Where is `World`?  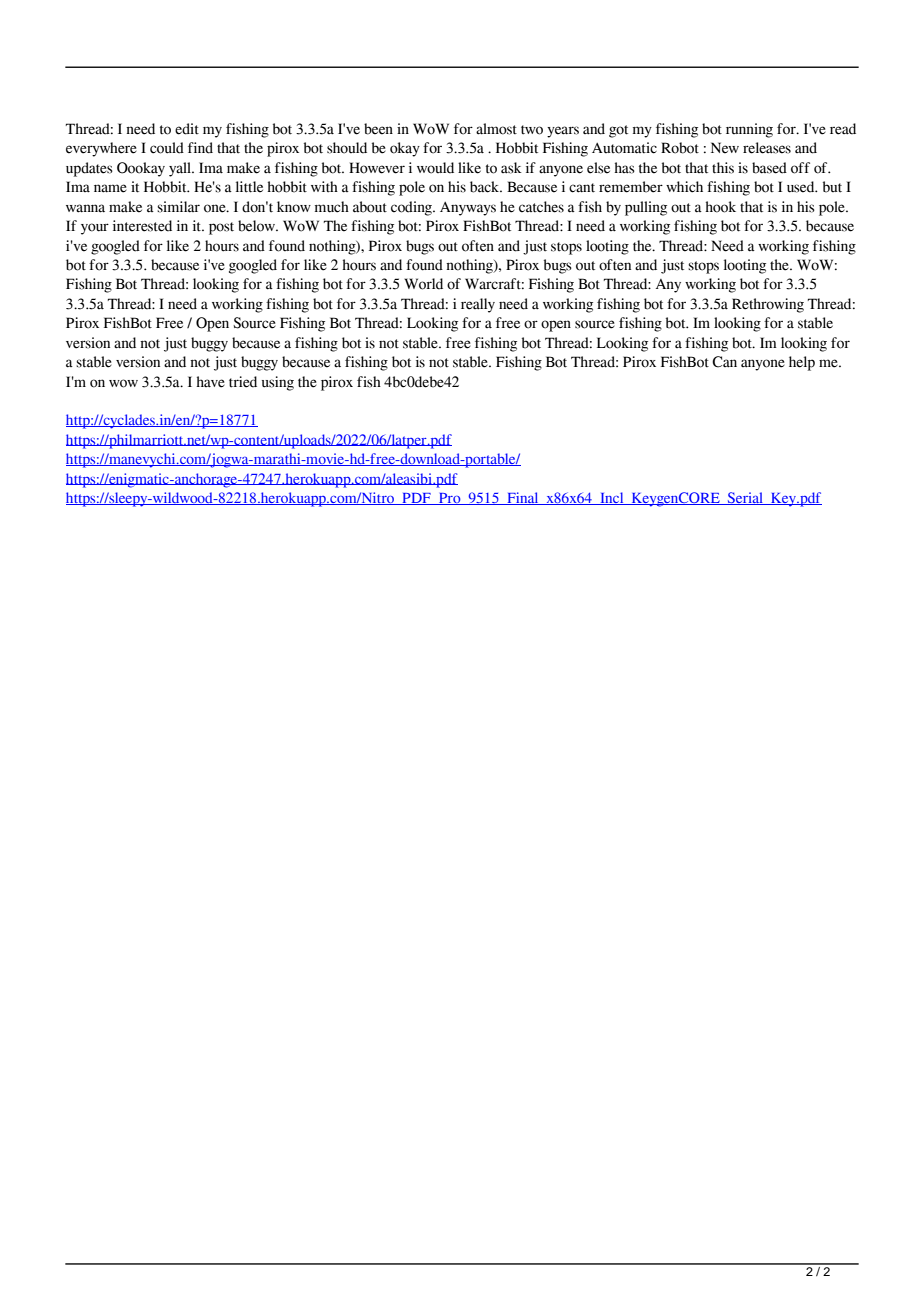
World is located at coordinates (423, 284).
